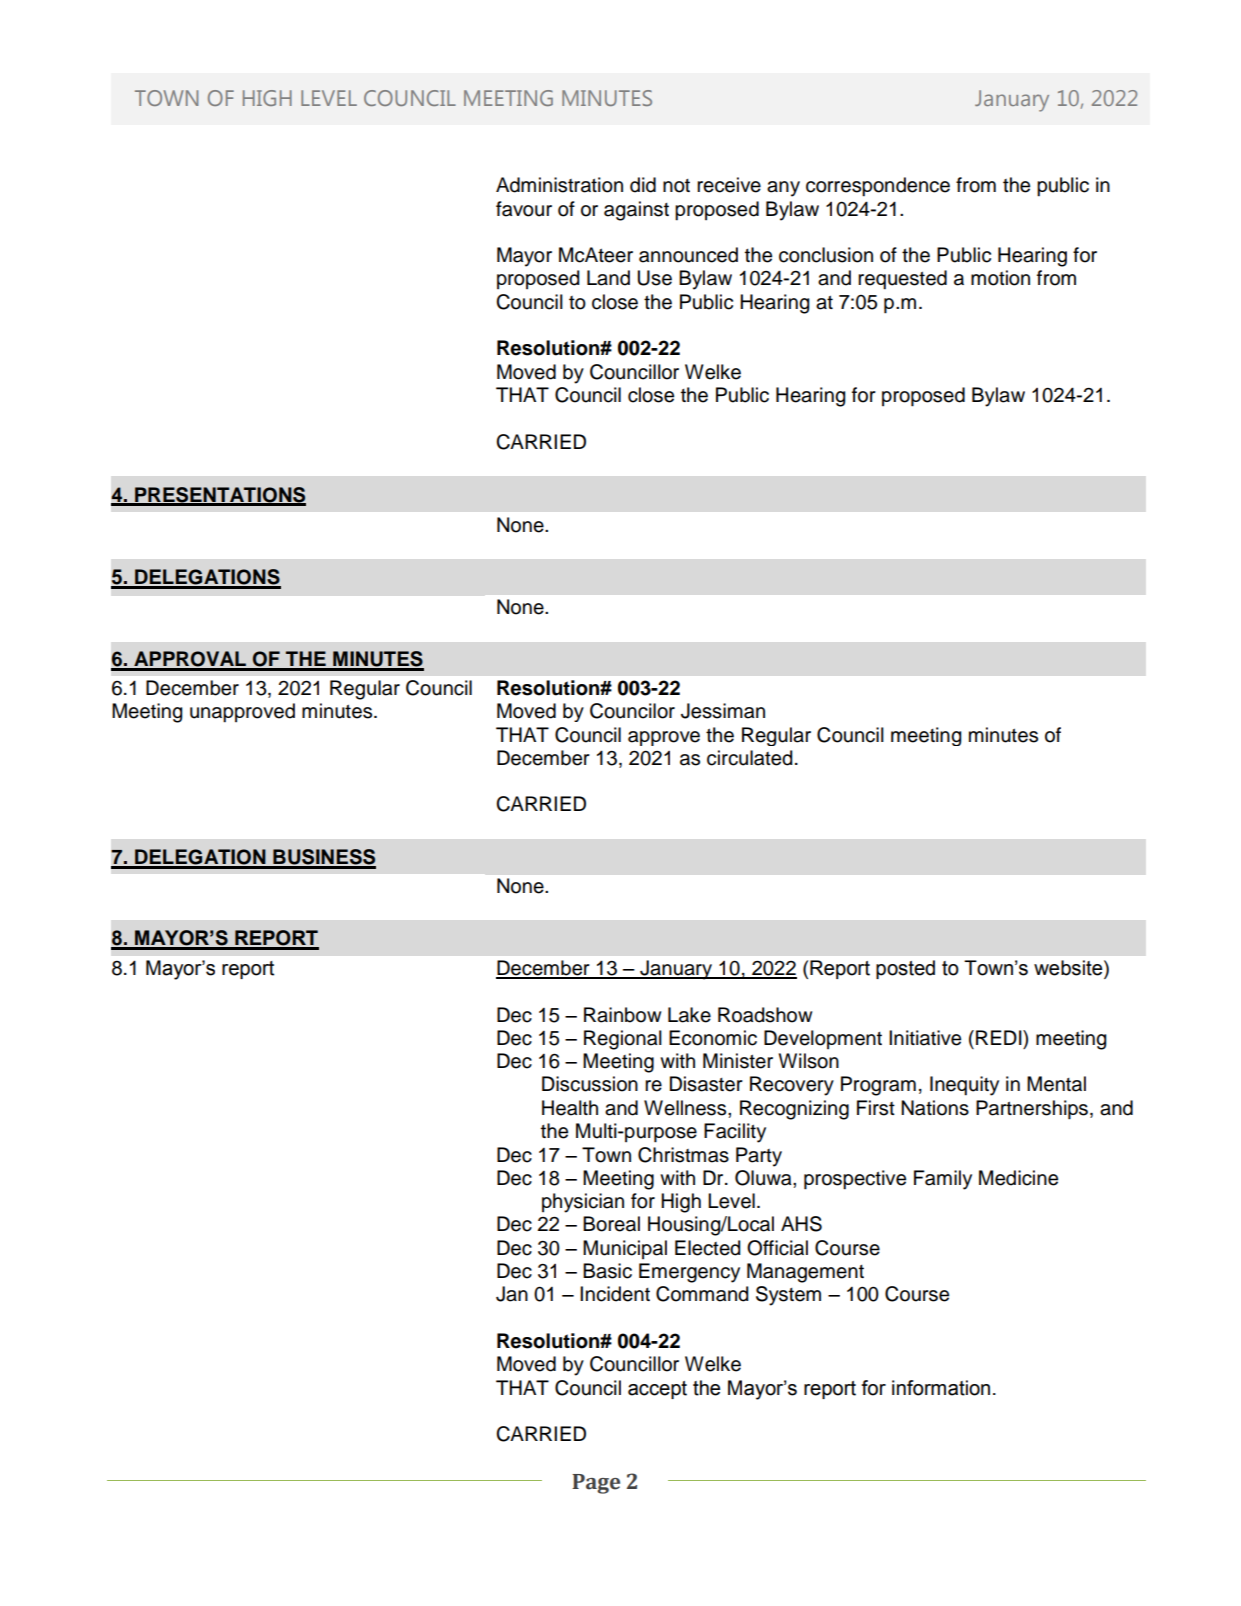 The height and width of the screenshot is (1606, 1241). I want to click on motion, so click(1000, 278).
